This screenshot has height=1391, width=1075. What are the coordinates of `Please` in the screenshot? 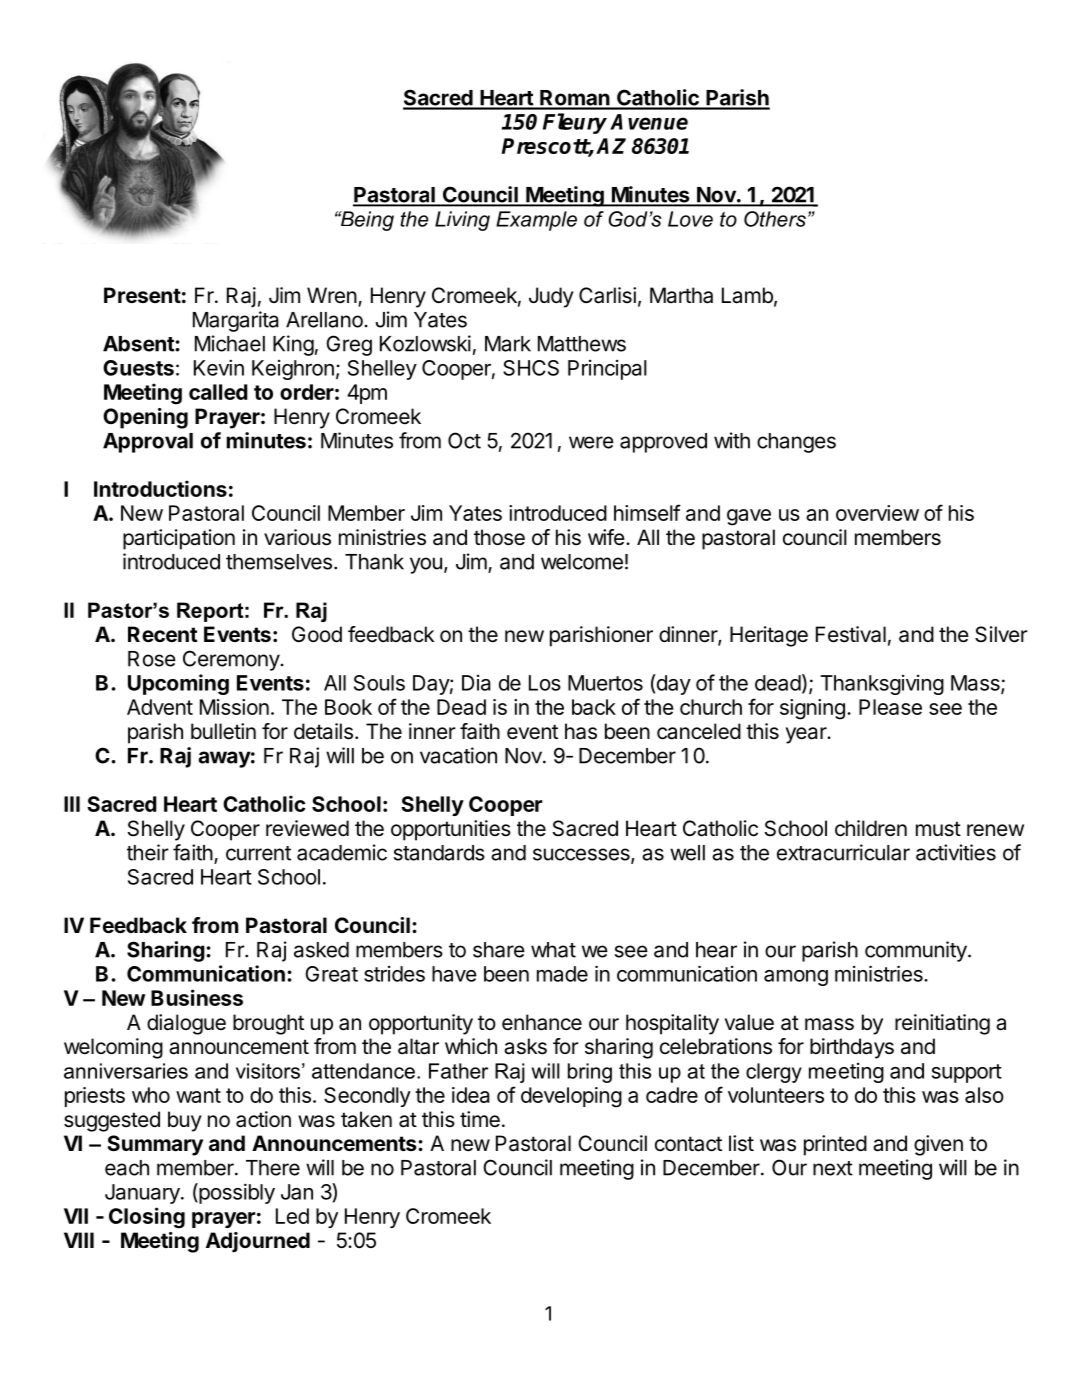 It's located at (890, 707).
